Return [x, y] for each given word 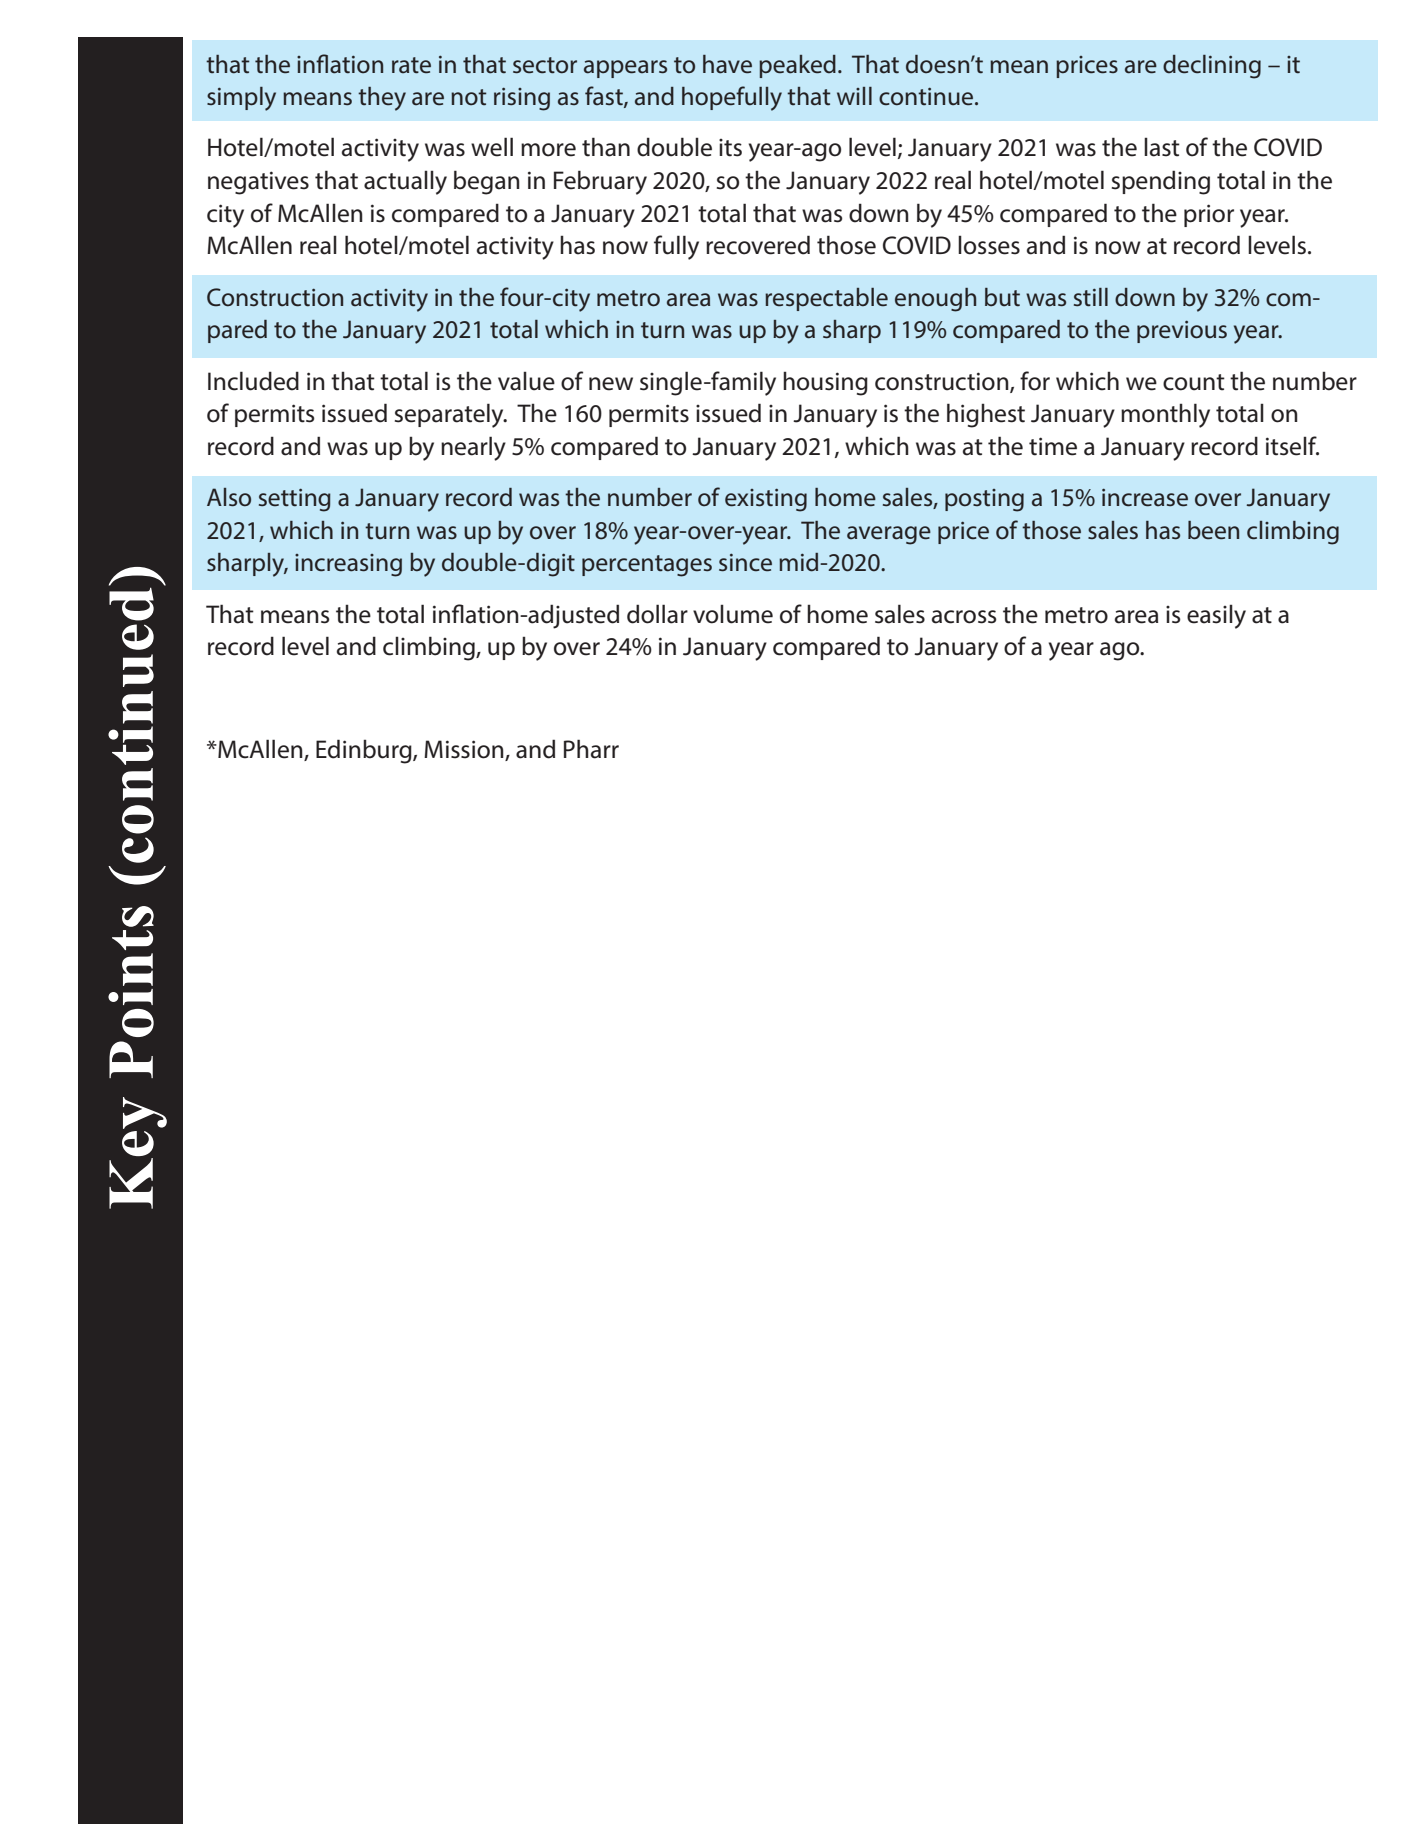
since [745, 562]
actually [405, 183]
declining [1212, 67]
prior [1209, 215]
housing [825, 384]
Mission [465, 750]
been [1213, 530]
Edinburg [365, 751]
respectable [826, 299]
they [382, 99]
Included [253, 381]
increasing [348, 565]
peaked [797, 66]
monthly [1165, 415]
